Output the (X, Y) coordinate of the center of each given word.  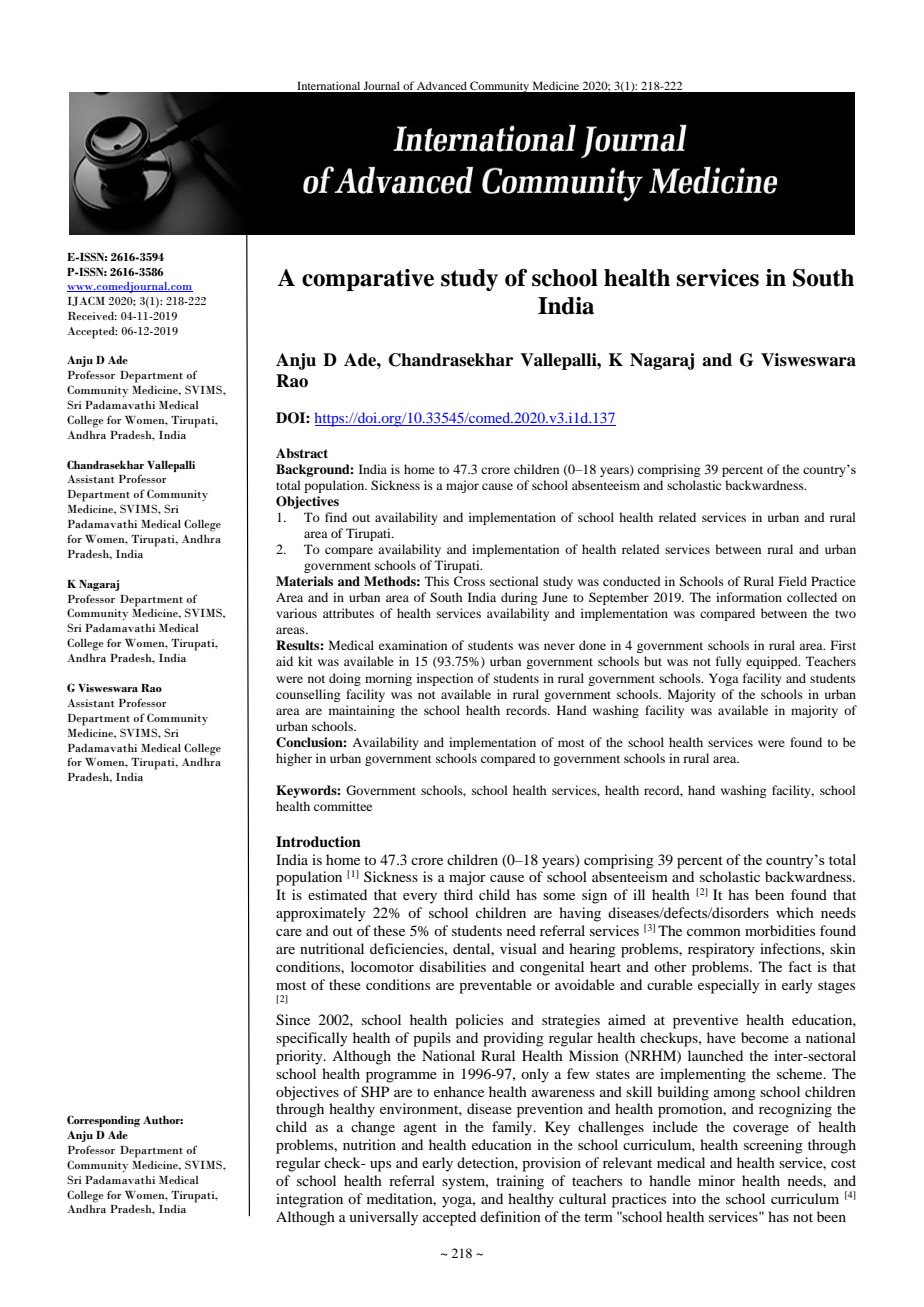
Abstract (302, 453)
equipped (773, 662)
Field (793, 581)
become (765, 1037)
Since (293, 1020)
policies (479, 1021)
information (749, 597)
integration (309, 1200)
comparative (368, 280)
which (795, 912)
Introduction (318, 842)
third (458, 894)
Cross (469, 581)
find (336, 517)
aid (284, 661)
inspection (445, 679)
